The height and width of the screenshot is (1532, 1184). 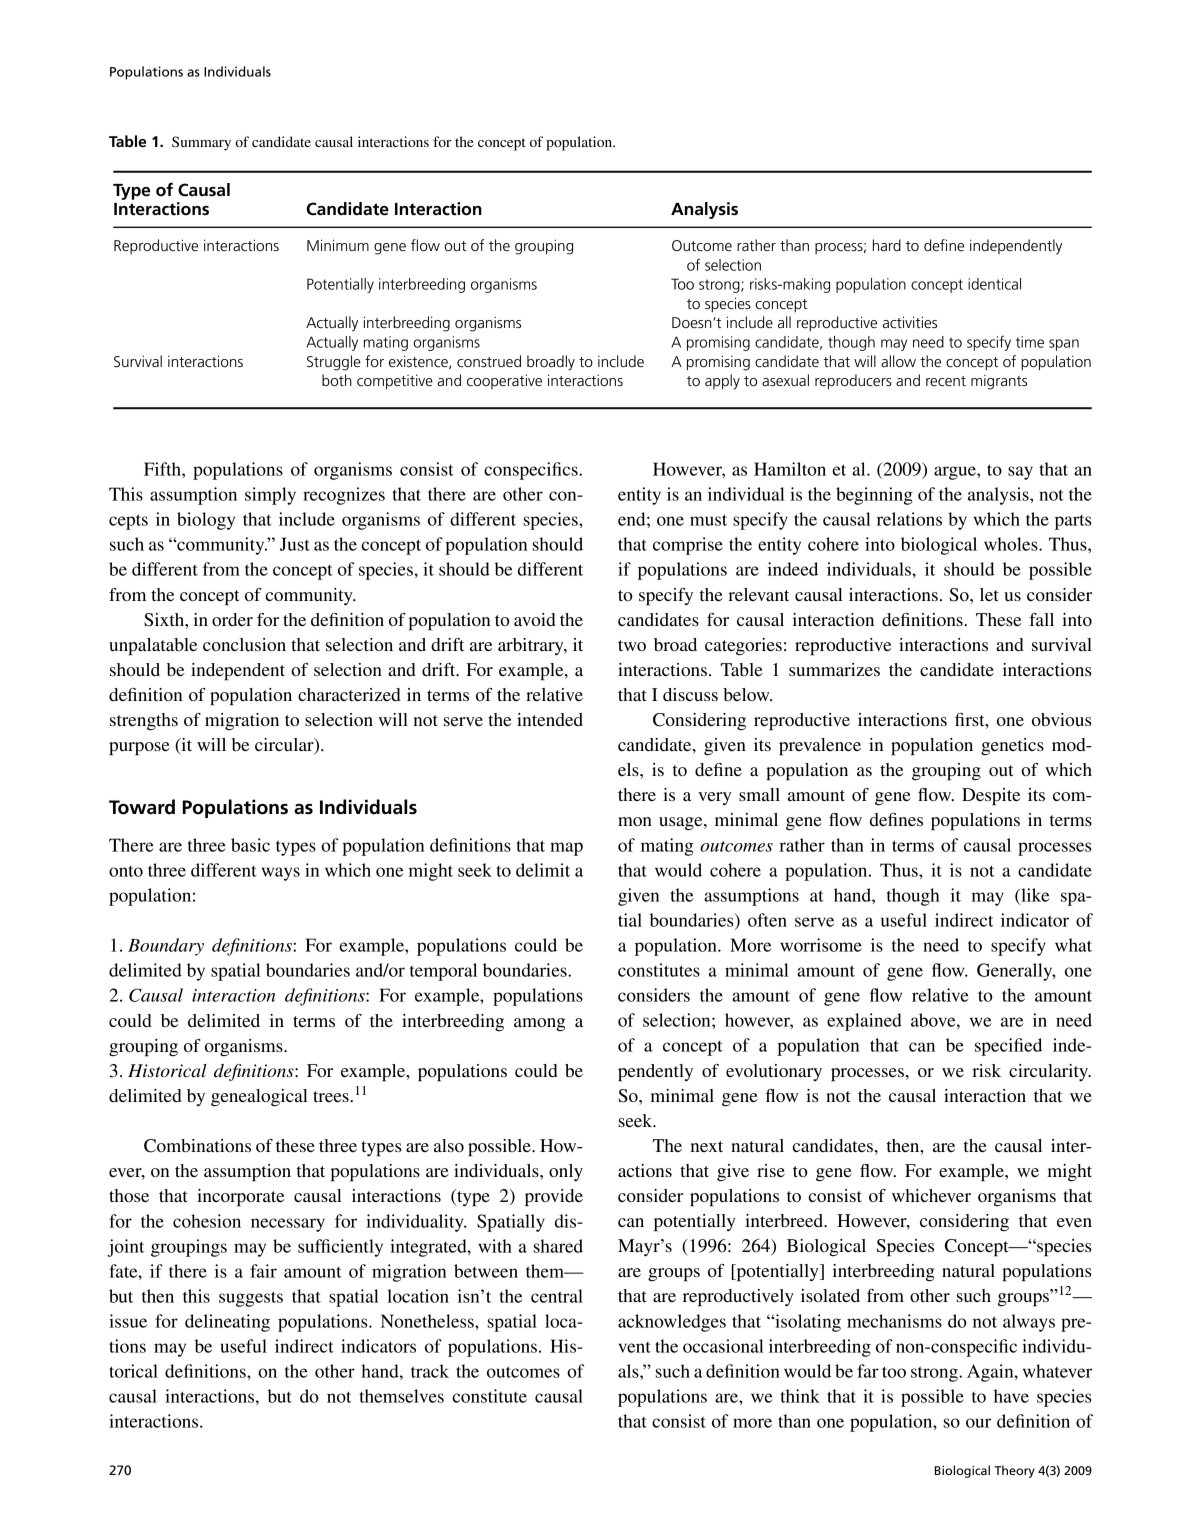 What do you see at coordinates (250, 845) in the screenshot?
I see `basic` at bounding box center [250, 845].
